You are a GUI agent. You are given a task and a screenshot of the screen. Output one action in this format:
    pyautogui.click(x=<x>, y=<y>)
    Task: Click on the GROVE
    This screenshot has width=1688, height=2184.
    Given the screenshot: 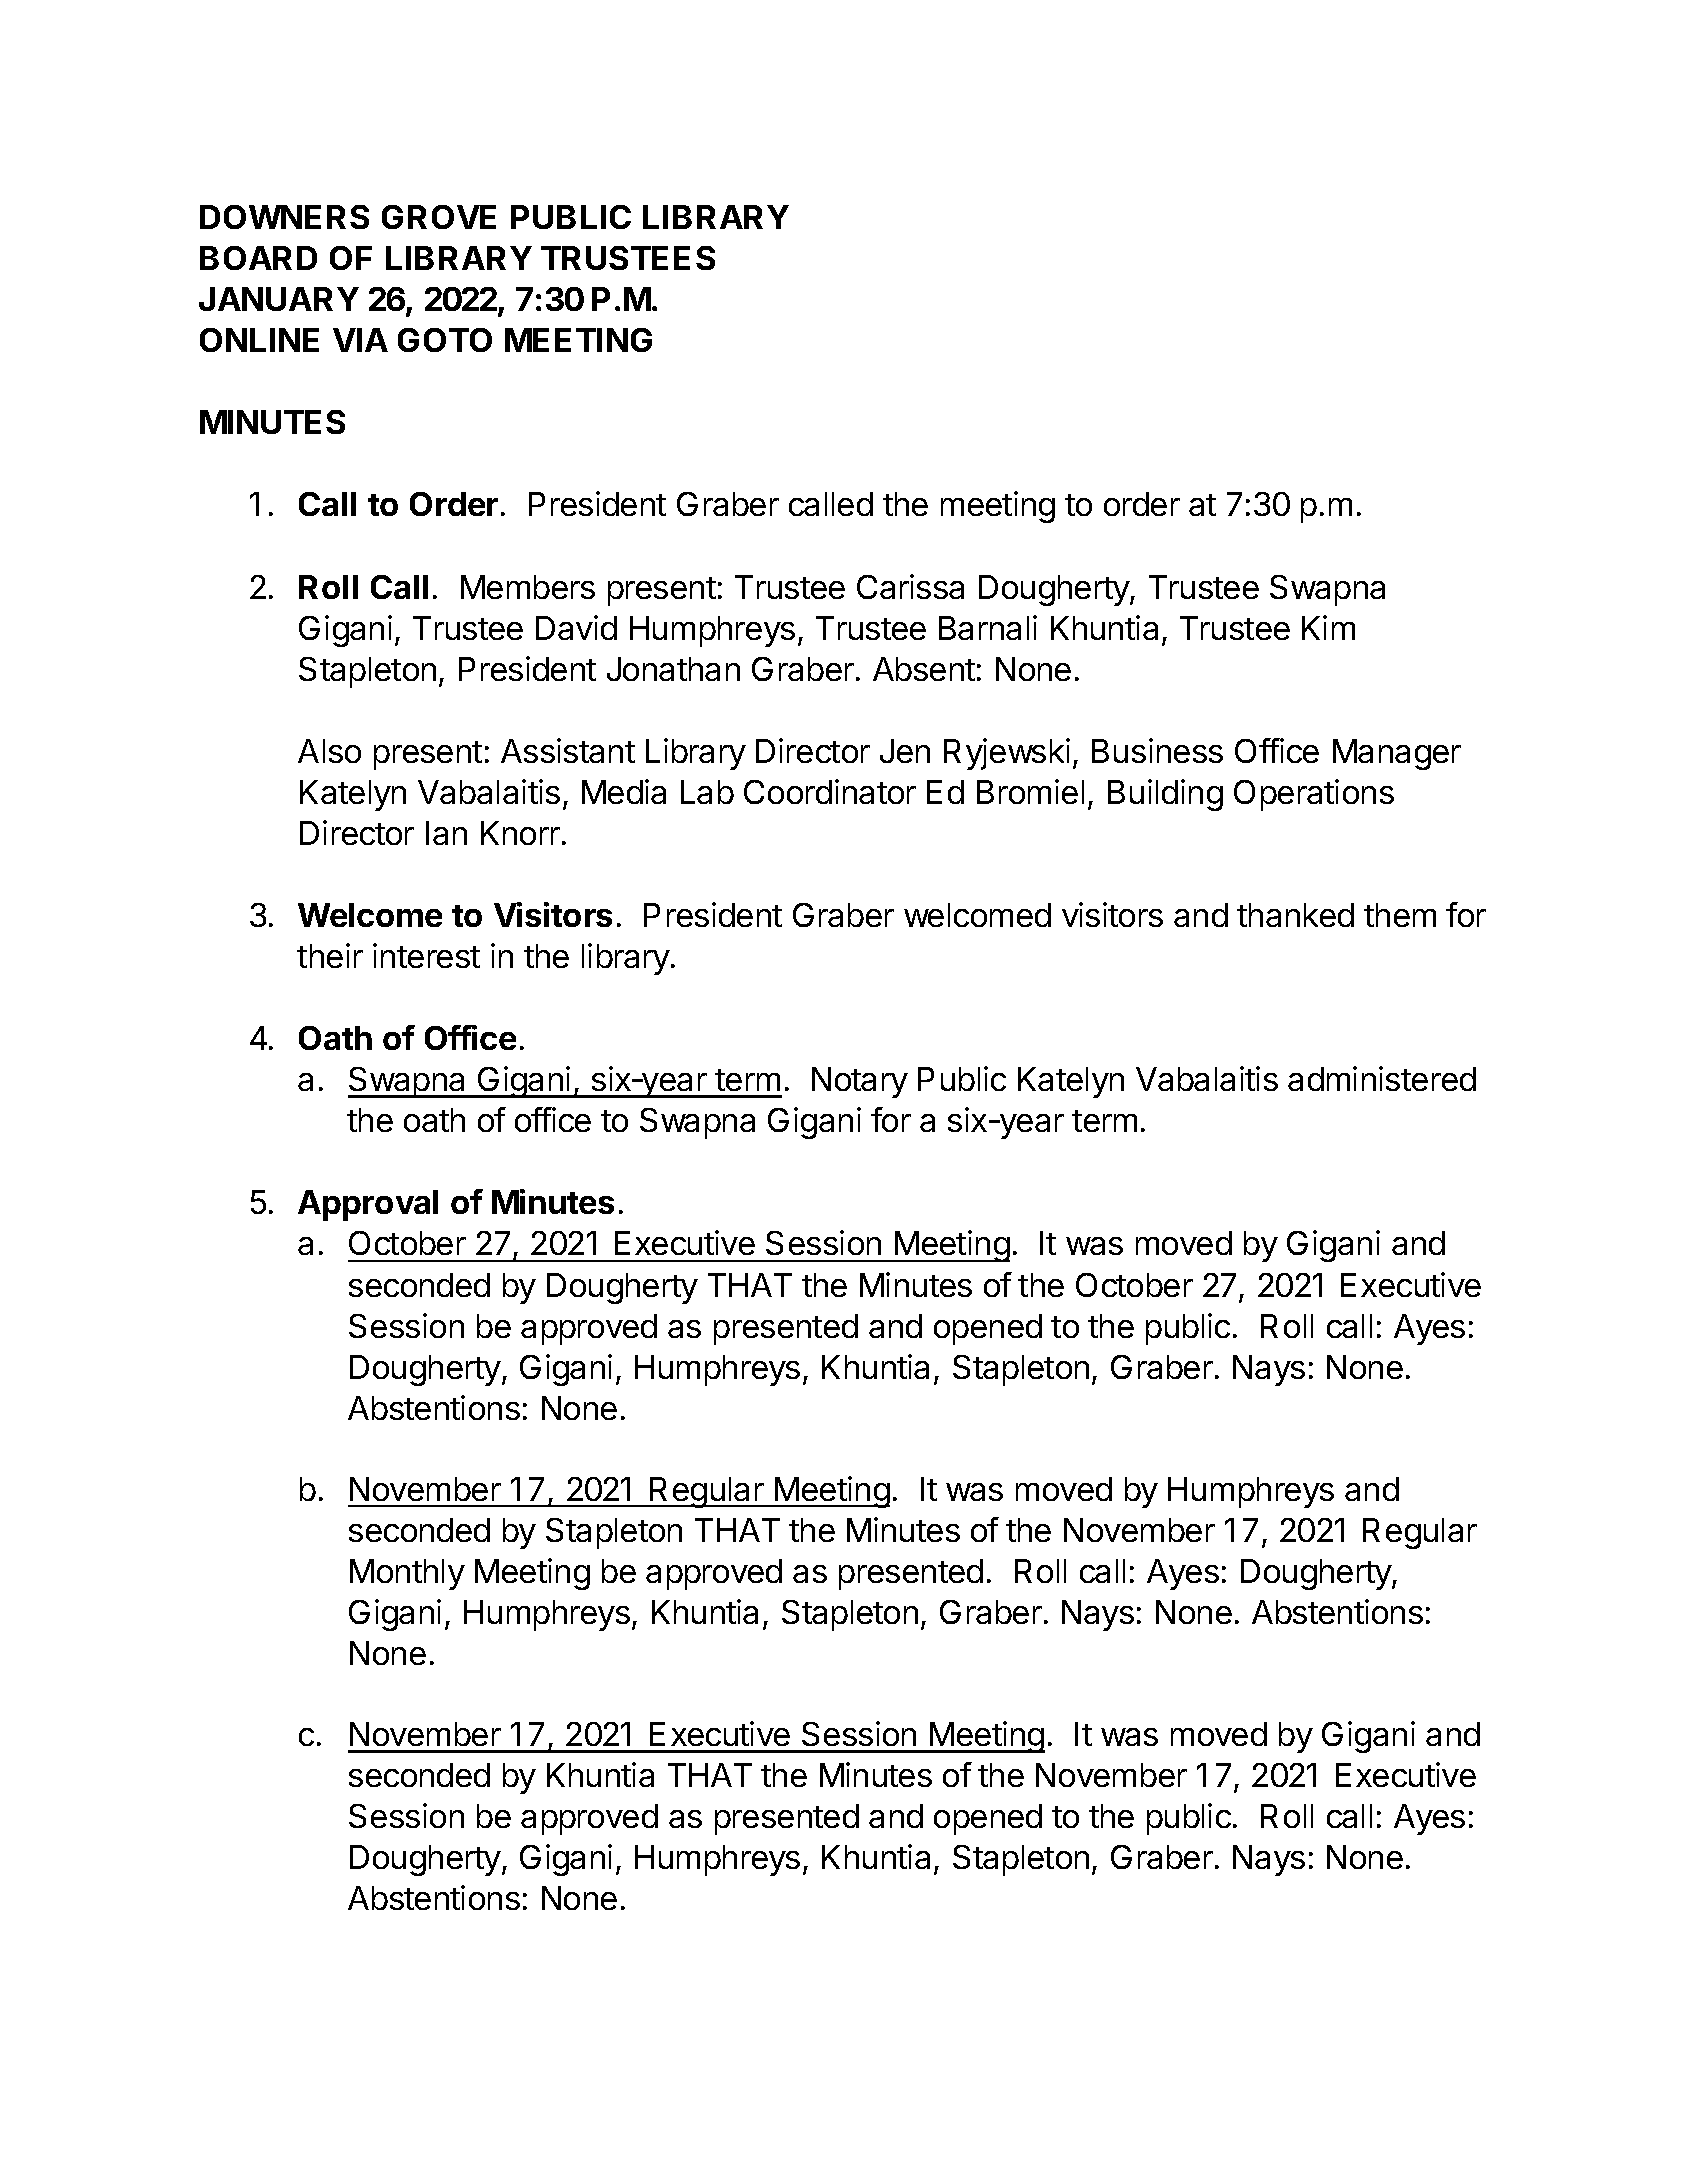 What is the action you would take?
    pyautogui.click(x=439, y=217)
